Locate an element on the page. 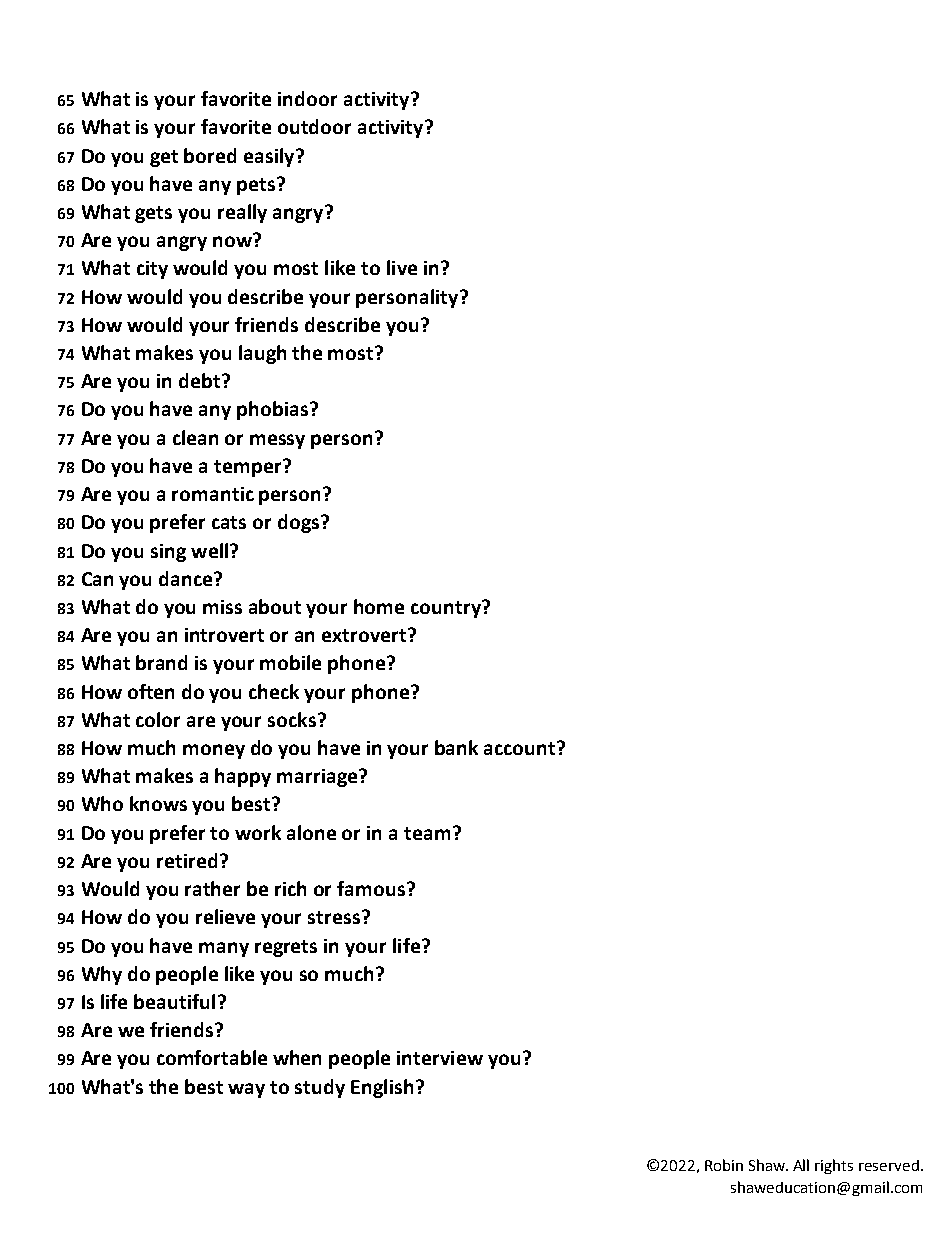 Image resolution: width=952 pixels, height=1233 pixels. introvert is located at coordinates (224, 635).
